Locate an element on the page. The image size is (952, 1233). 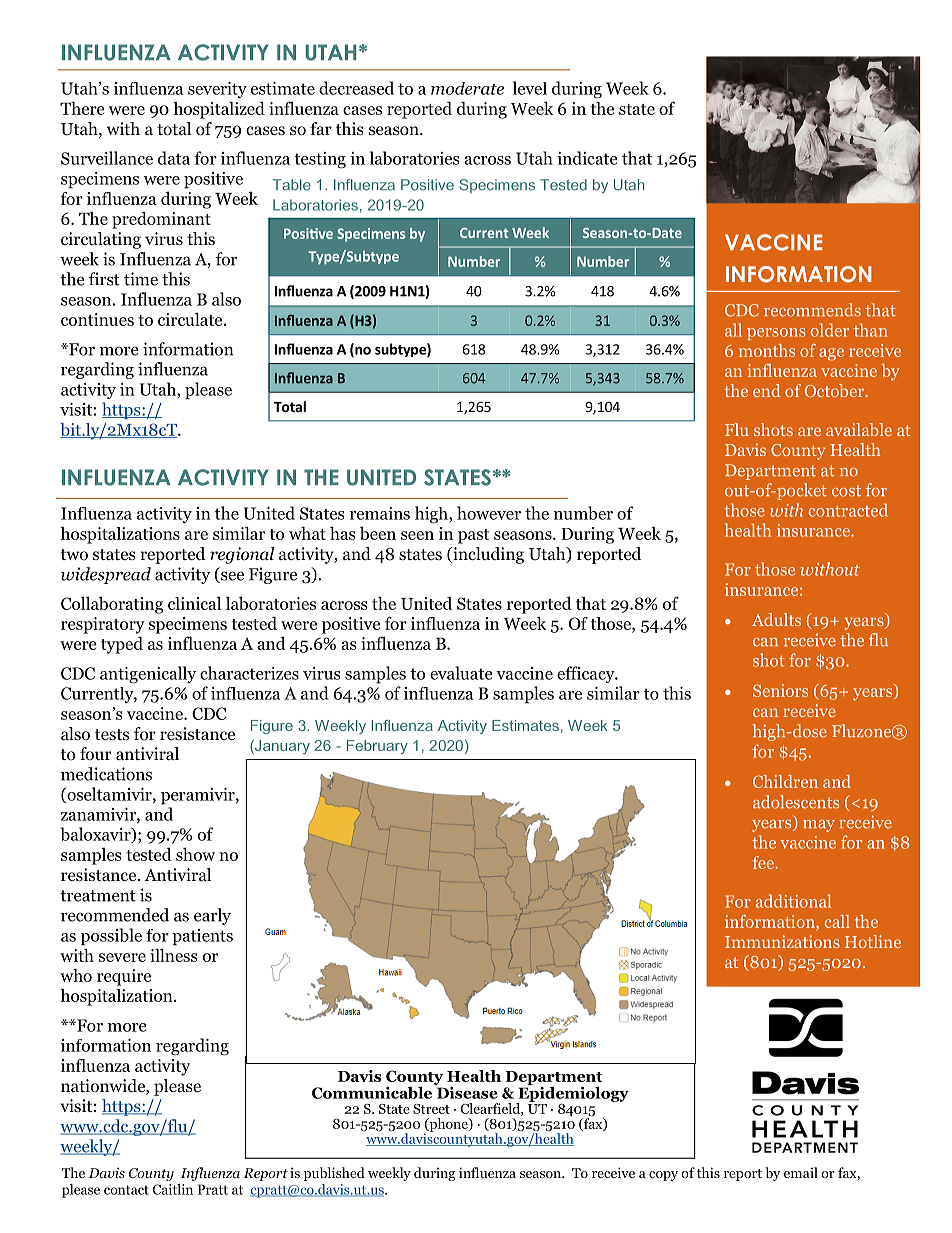
circulate is located at coordinates (191, 319).
